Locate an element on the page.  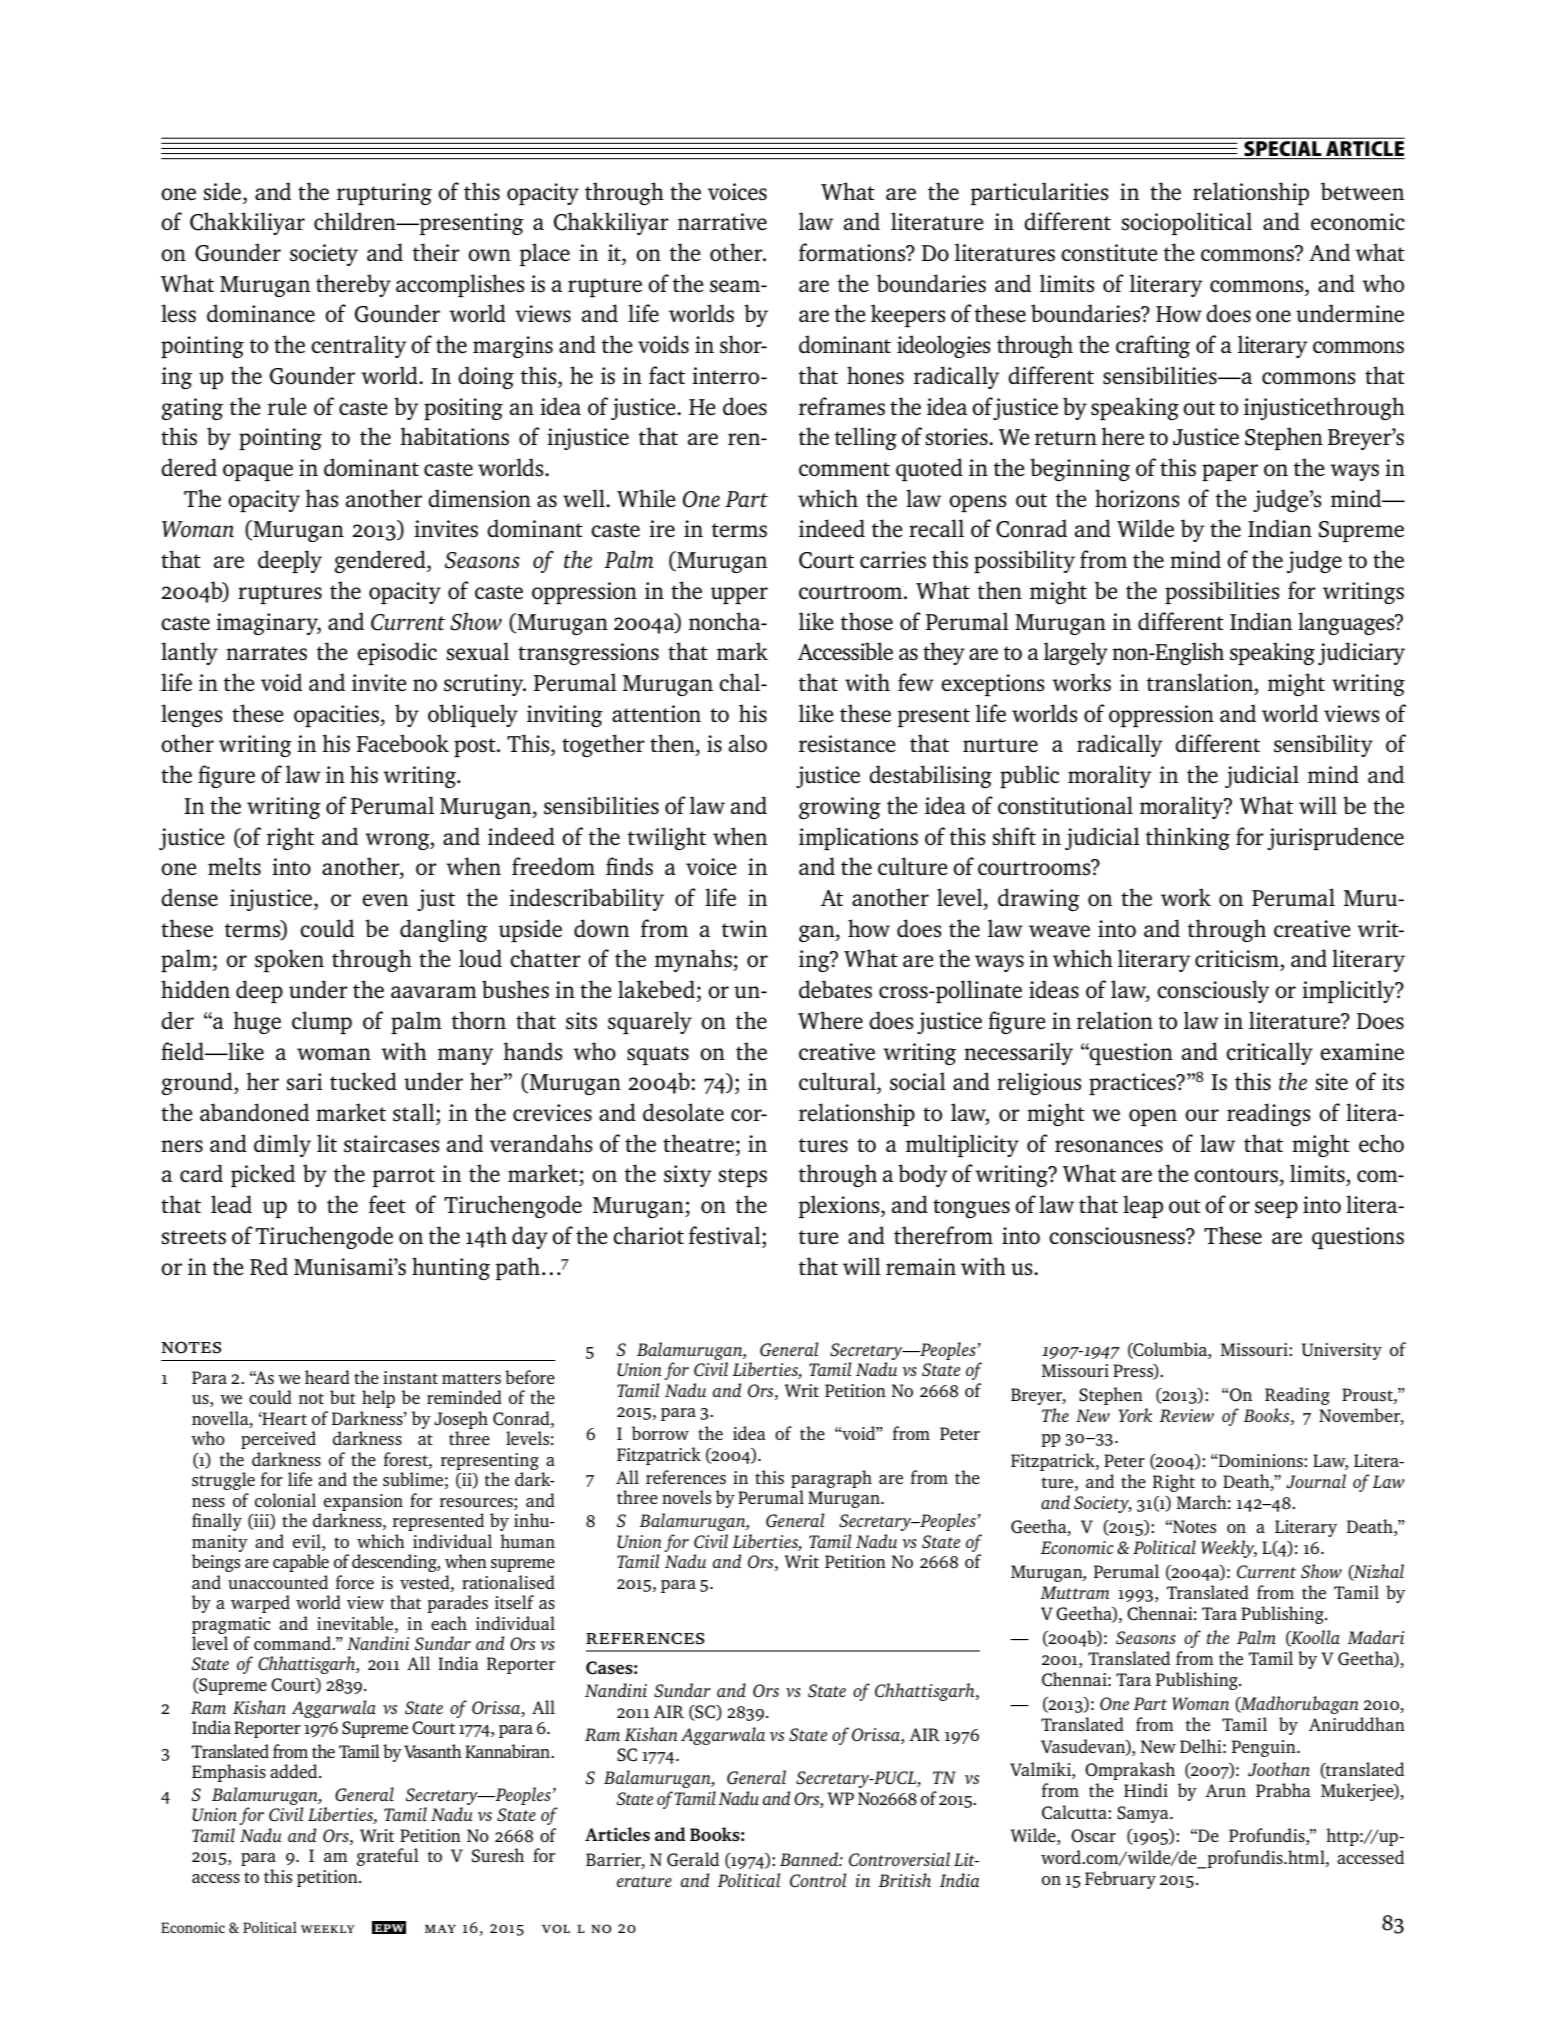
rupturing is located at coordinates (384, 194).
